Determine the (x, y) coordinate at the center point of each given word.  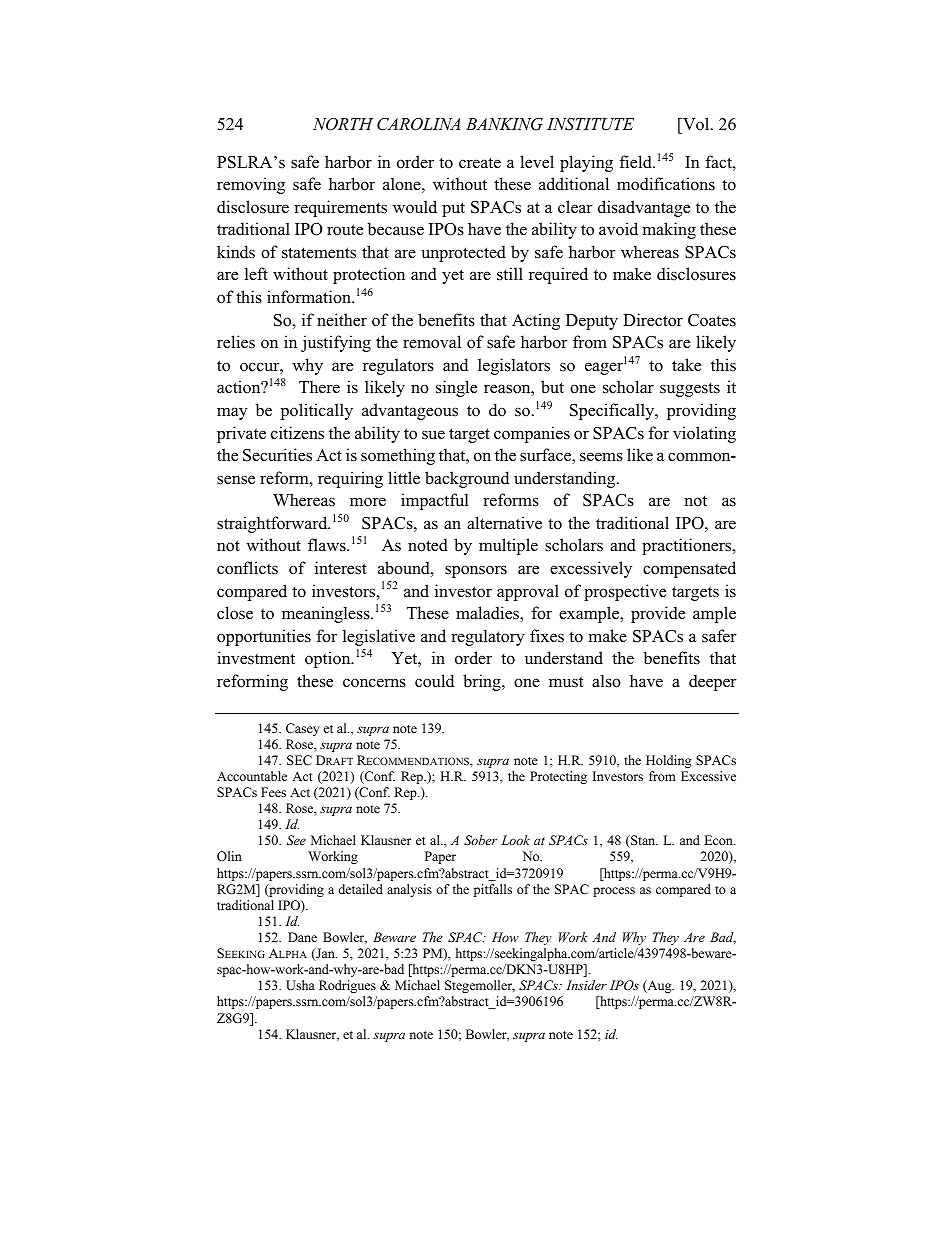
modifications (666, 184)
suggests (690, 389)
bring (483, 682)
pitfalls (493, 890)
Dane (302, 937)
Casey (303, 729)
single (456, 388)
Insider (586, 985)
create (480, 163)
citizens (297, 433)
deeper (713, 682)
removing (251, 185)
